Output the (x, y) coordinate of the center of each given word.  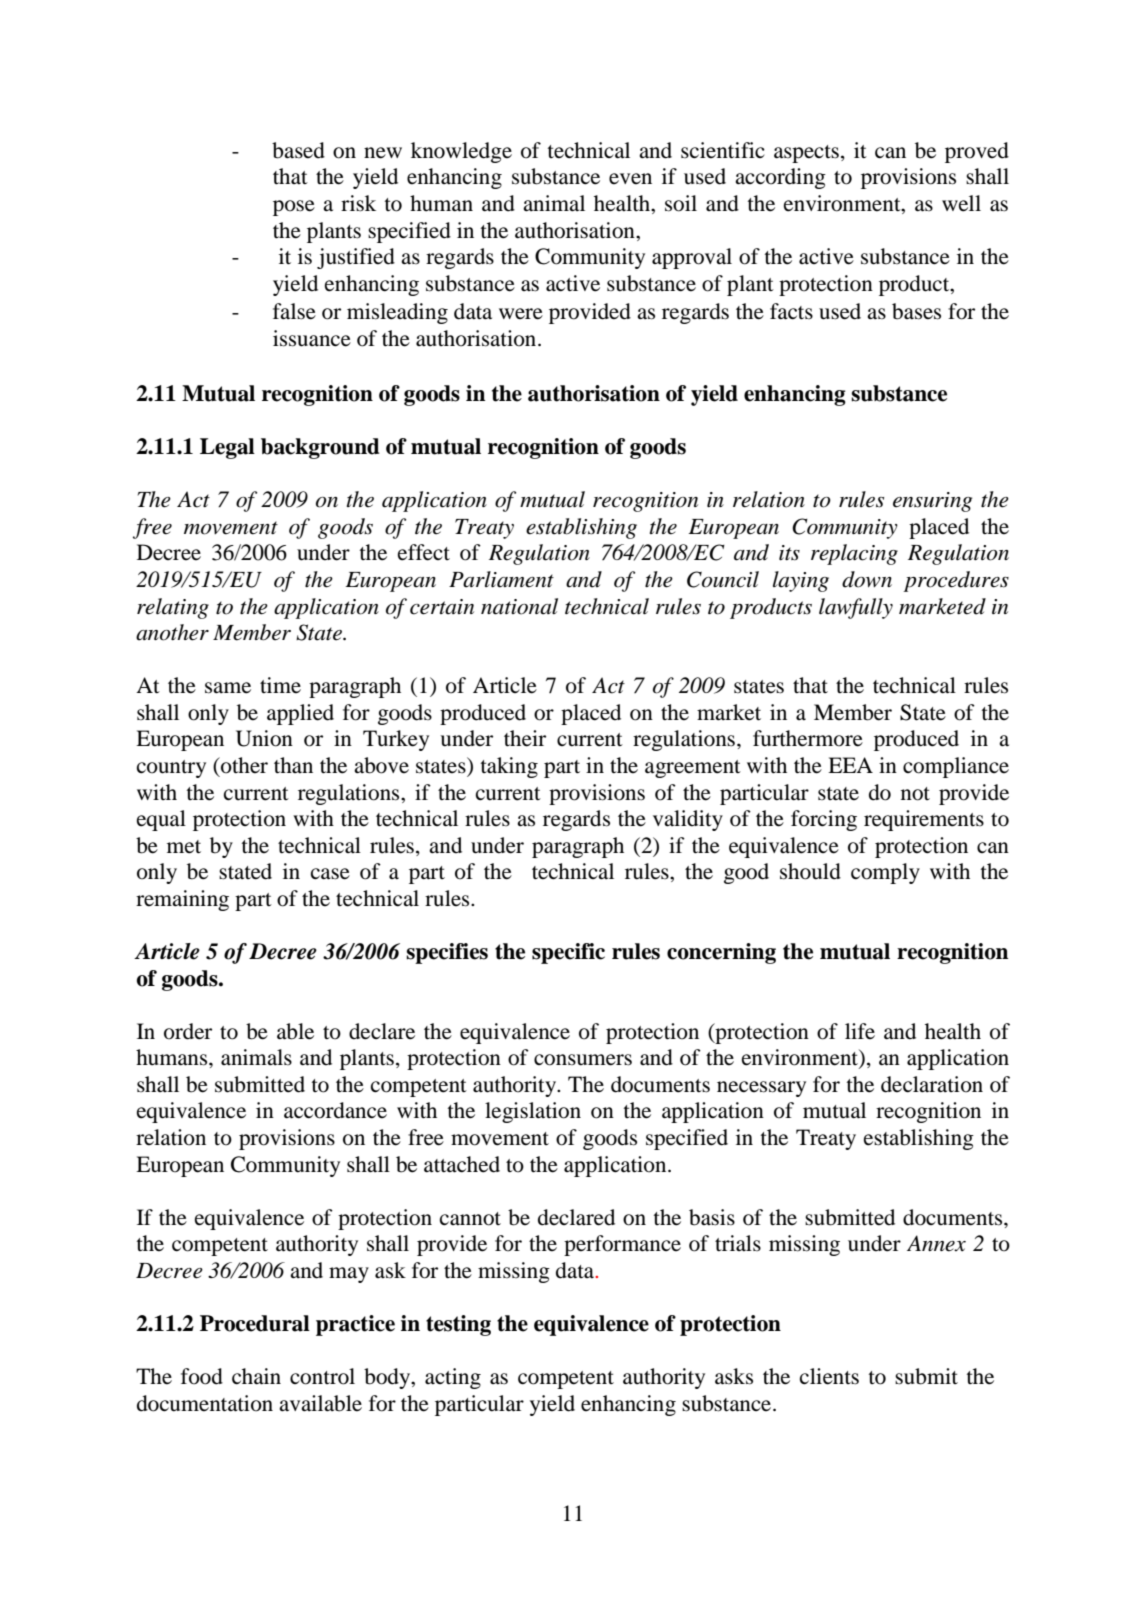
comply (885, 873)
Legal (227, 448)
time (280, 685)
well (961, 203)
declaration (932, 1084)
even (630, 179)
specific (568, 953)
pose (294, 208)
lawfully (856, 608)
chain (256, 1376)
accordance (335, 1110)
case (330, 874)
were (521, 314)
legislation (533, 1112)
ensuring (932, 502)
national (519, 606)
